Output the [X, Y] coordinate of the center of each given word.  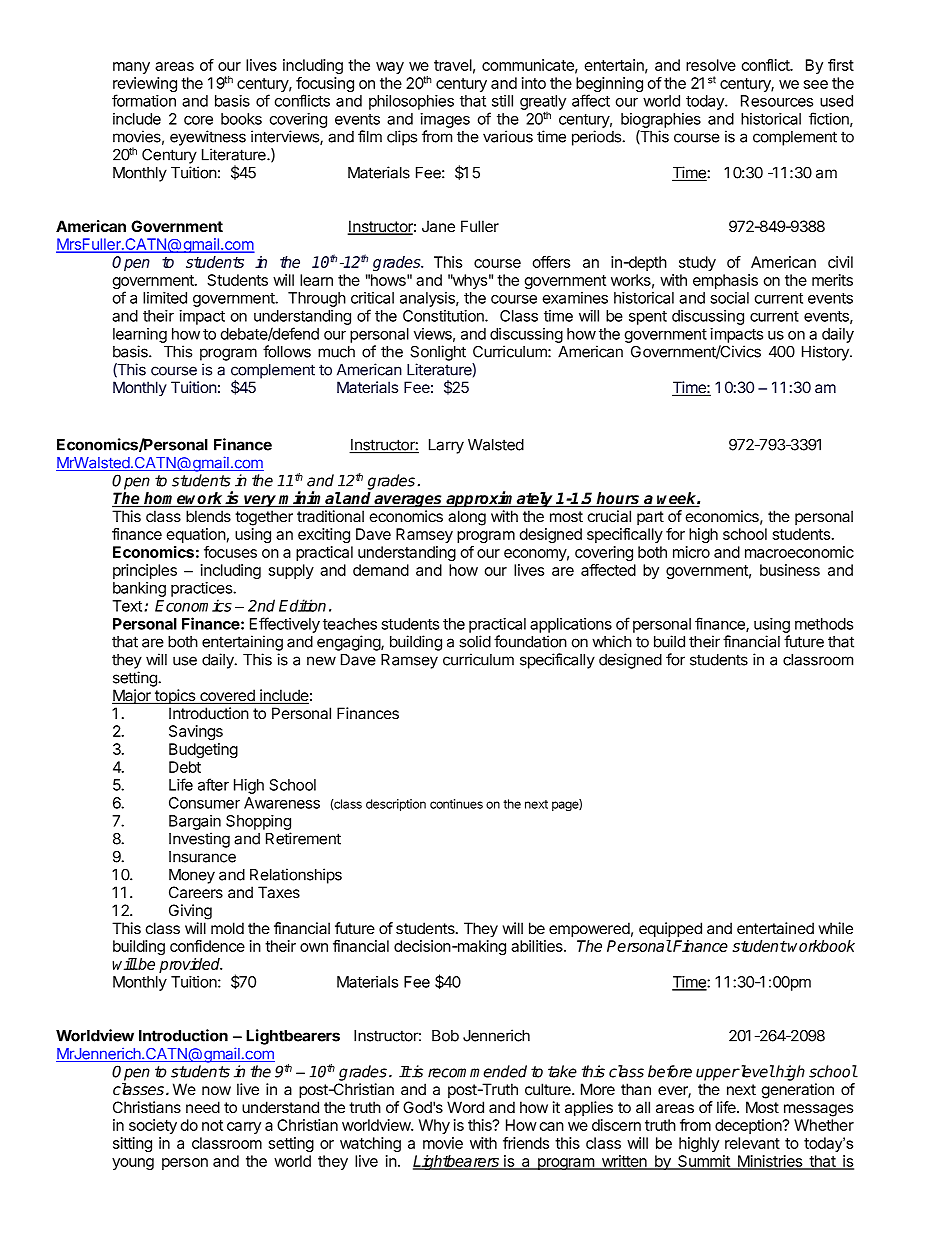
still [502, 101]
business [790, 570]
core [198, 120]
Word [465, 1107]
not [212, 1125]
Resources [777, 101]
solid [475, 641]
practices [202, 589]
